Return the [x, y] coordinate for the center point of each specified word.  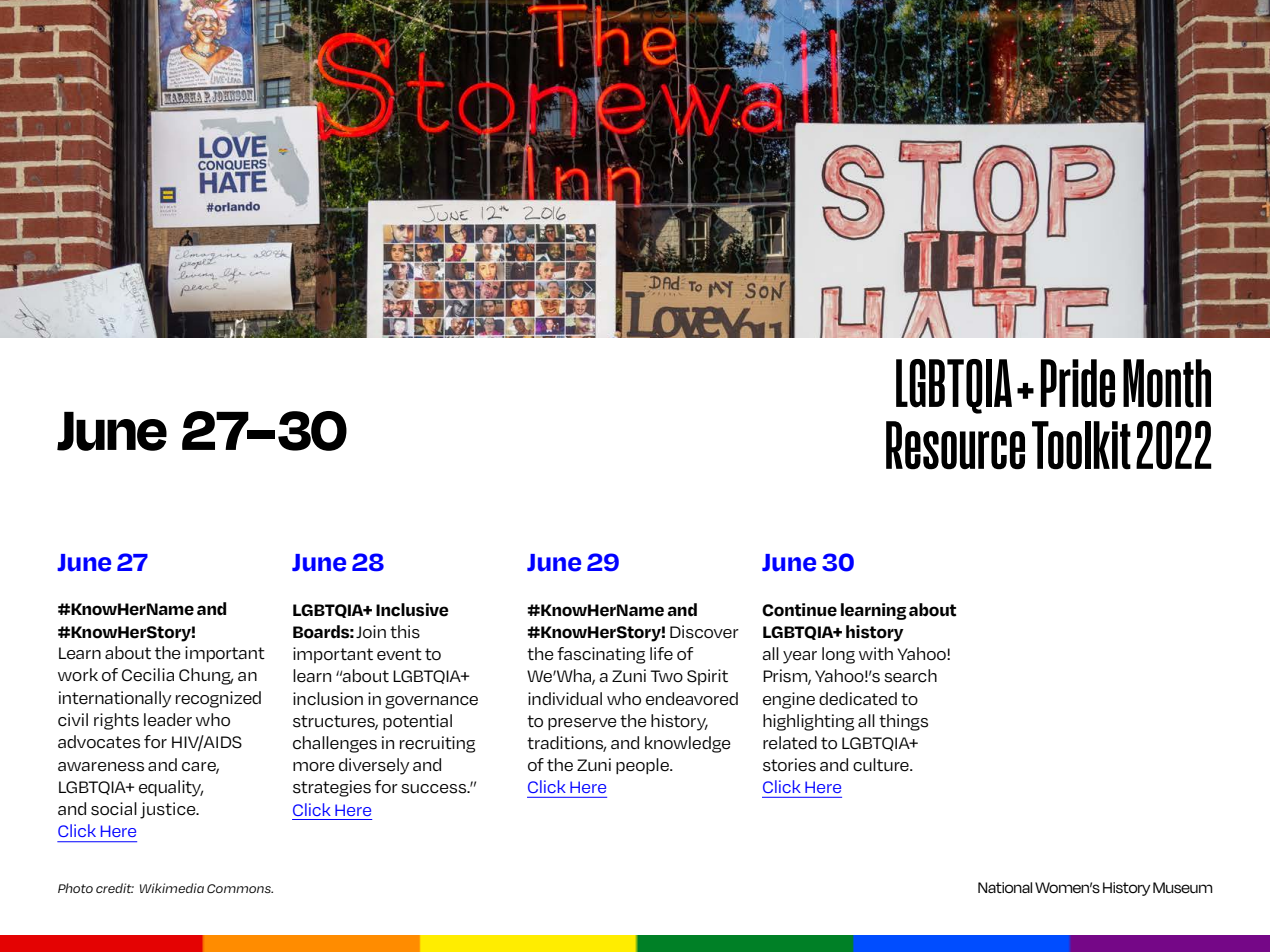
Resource [955, 445]
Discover [704, 632]
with [876, 653]
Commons [240, 888]
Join [371, 632]
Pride [1078, 383]
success [435, 789]
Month [1167, 383]
